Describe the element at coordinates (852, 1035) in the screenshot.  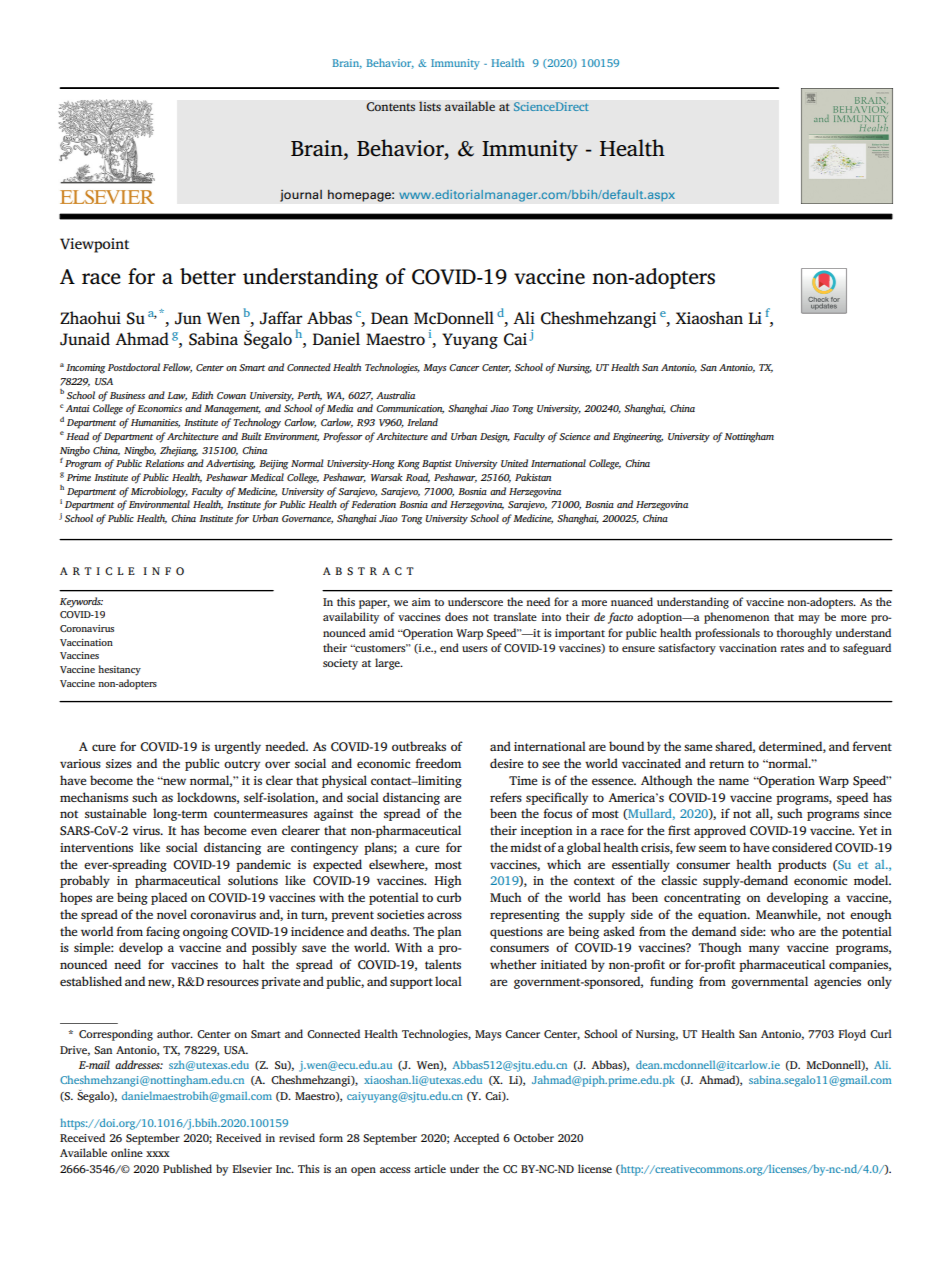
I see `Floyd` at that location.
